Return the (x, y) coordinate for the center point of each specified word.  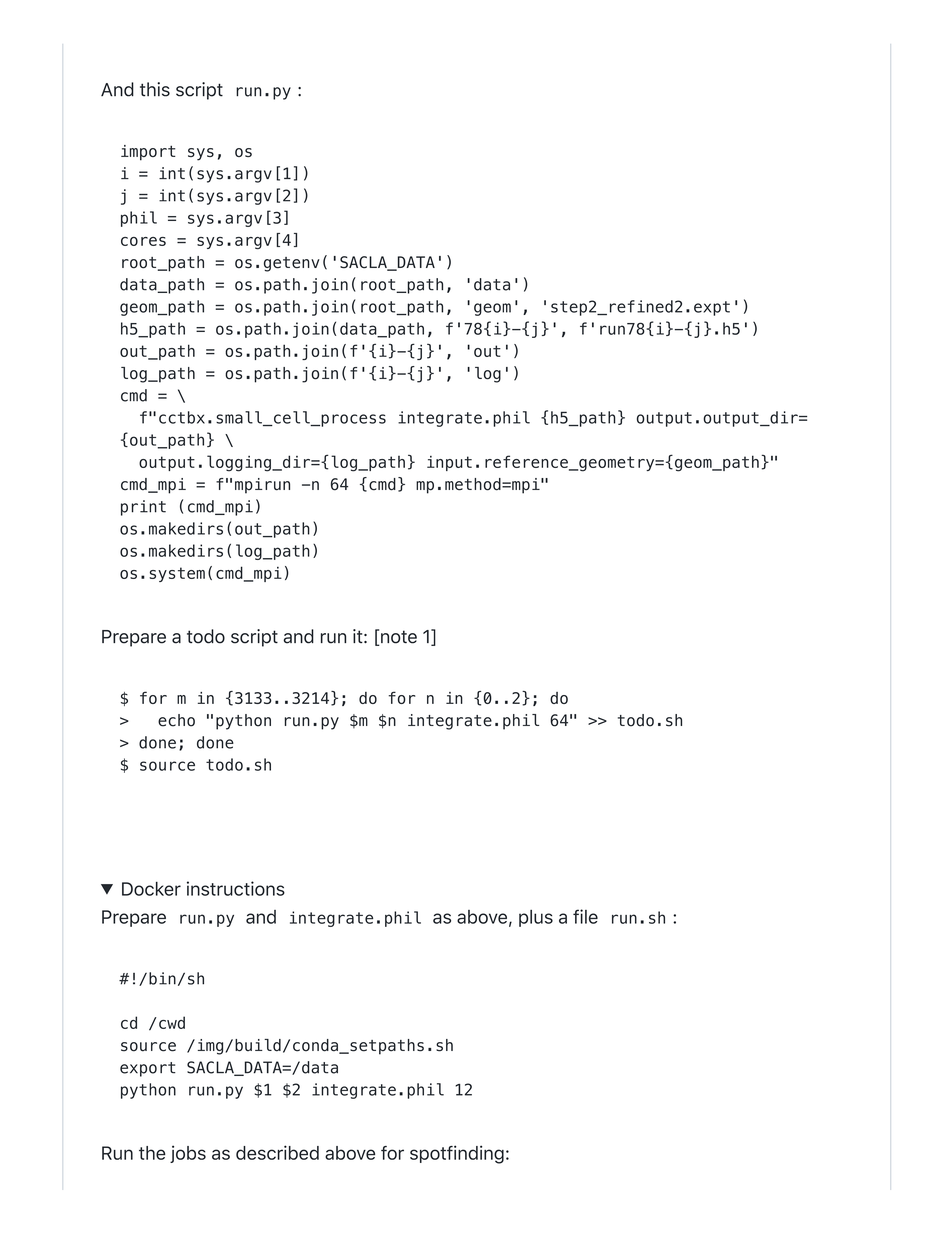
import (148, 153)
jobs (188, 1154)
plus (536, 918)
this (155, 89)
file (585, 916)
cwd (172, 1022)
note (398, 638)
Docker (151, 889)
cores (143, 241)
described (277, 1152)
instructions (236, 888)
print (143, 508)
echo (176, 720)
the (152, 1153)
